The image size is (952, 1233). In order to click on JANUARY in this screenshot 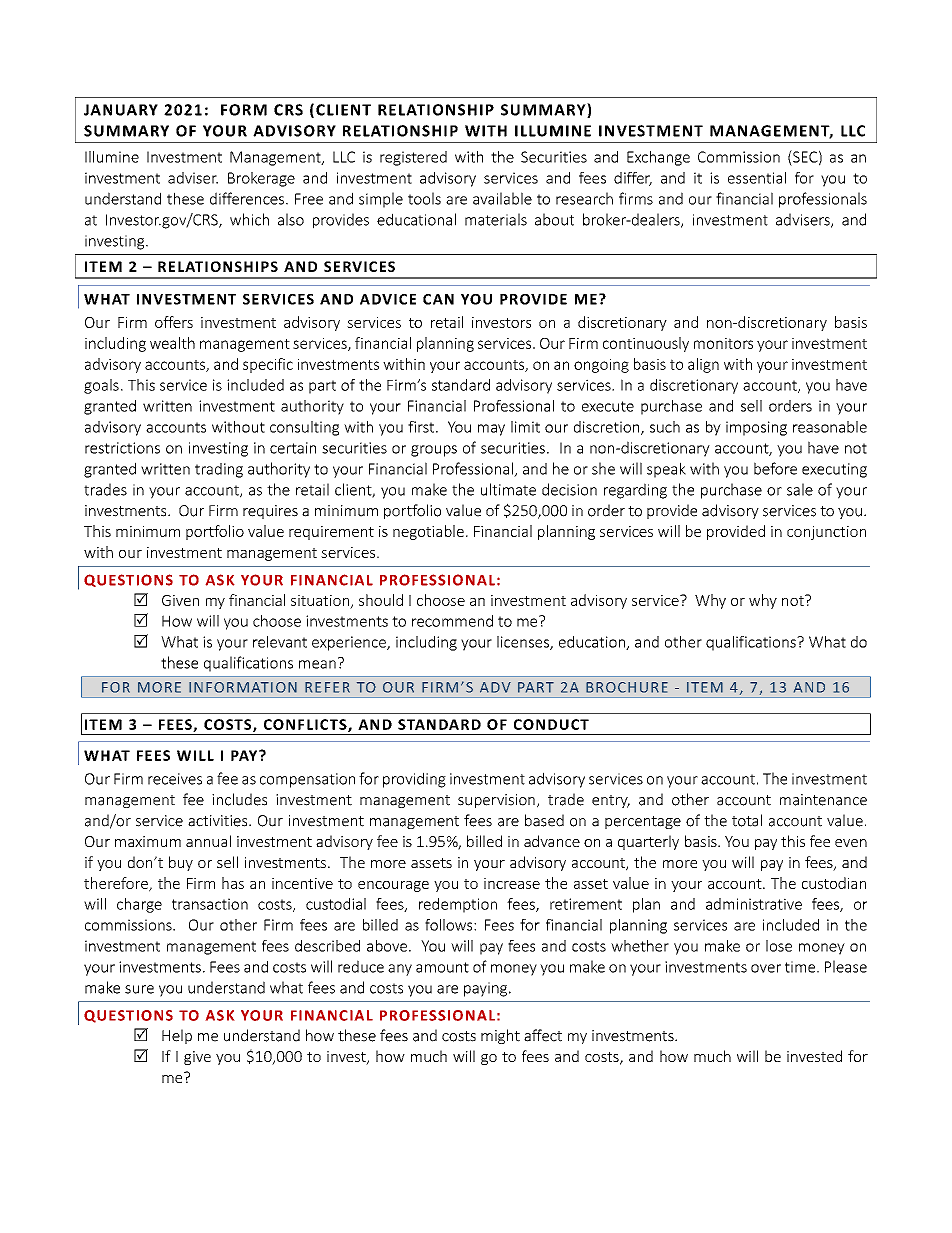, I will do `click(121, 110)`.
